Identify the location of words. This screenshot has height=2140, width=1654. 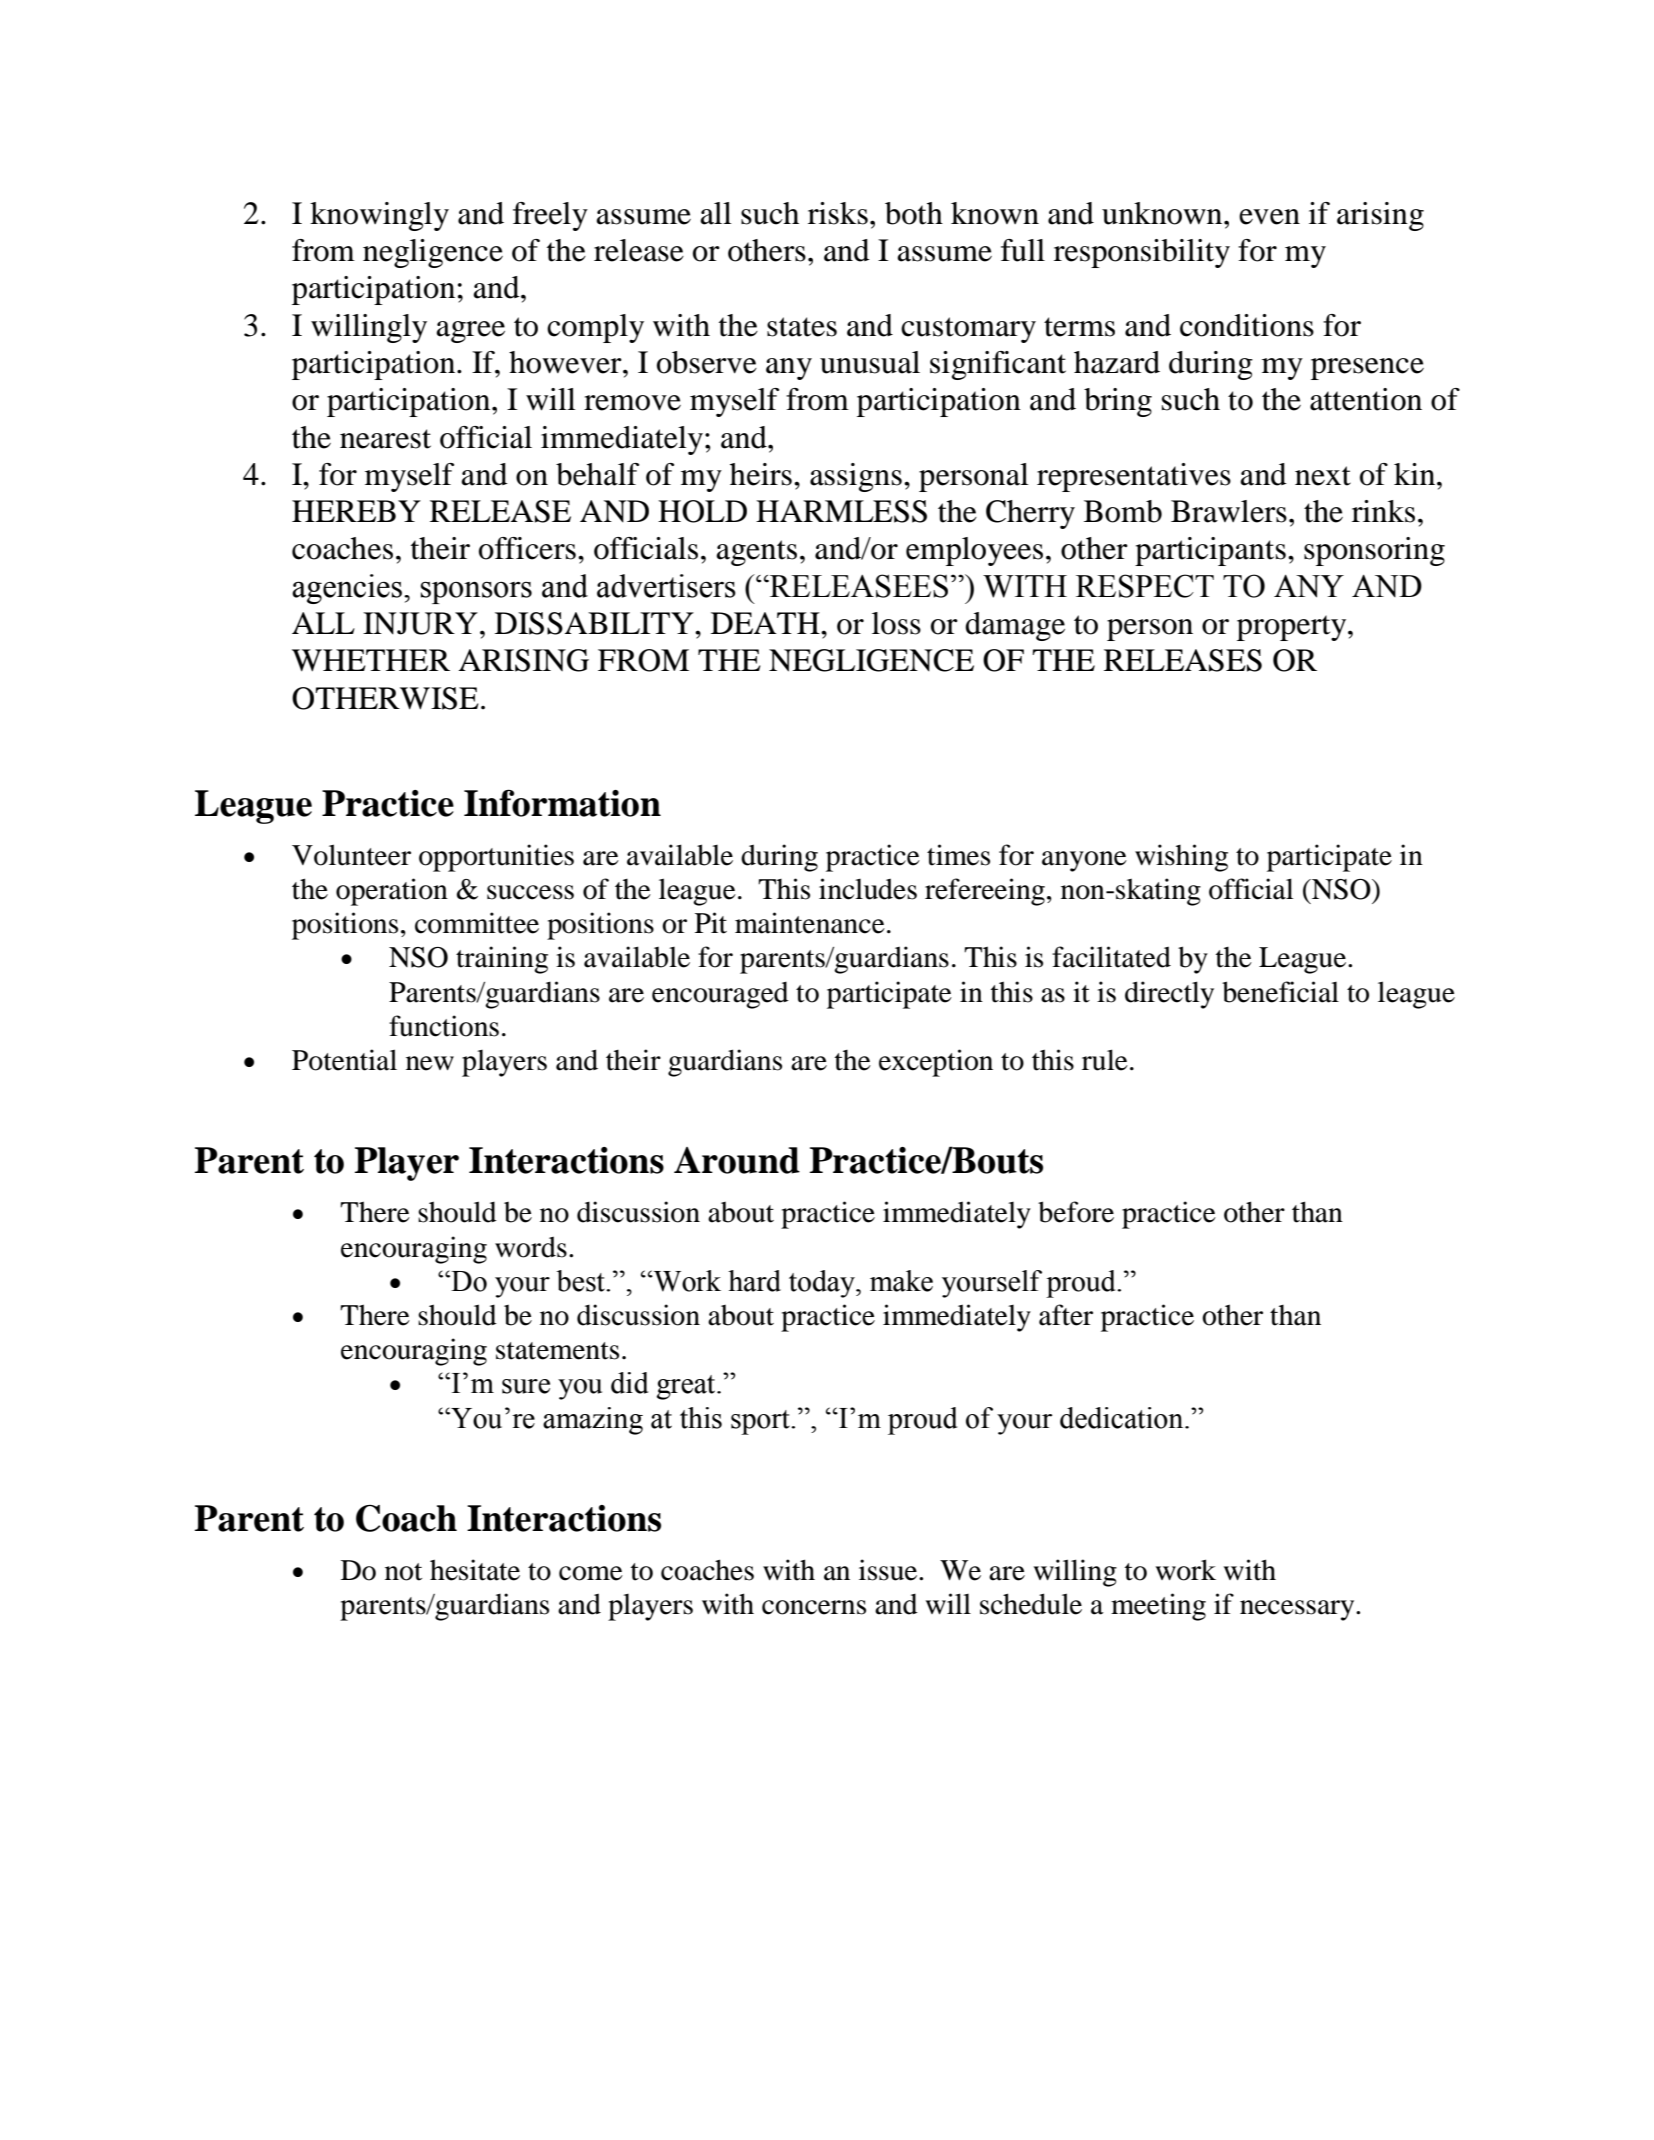
(531, 1247).
